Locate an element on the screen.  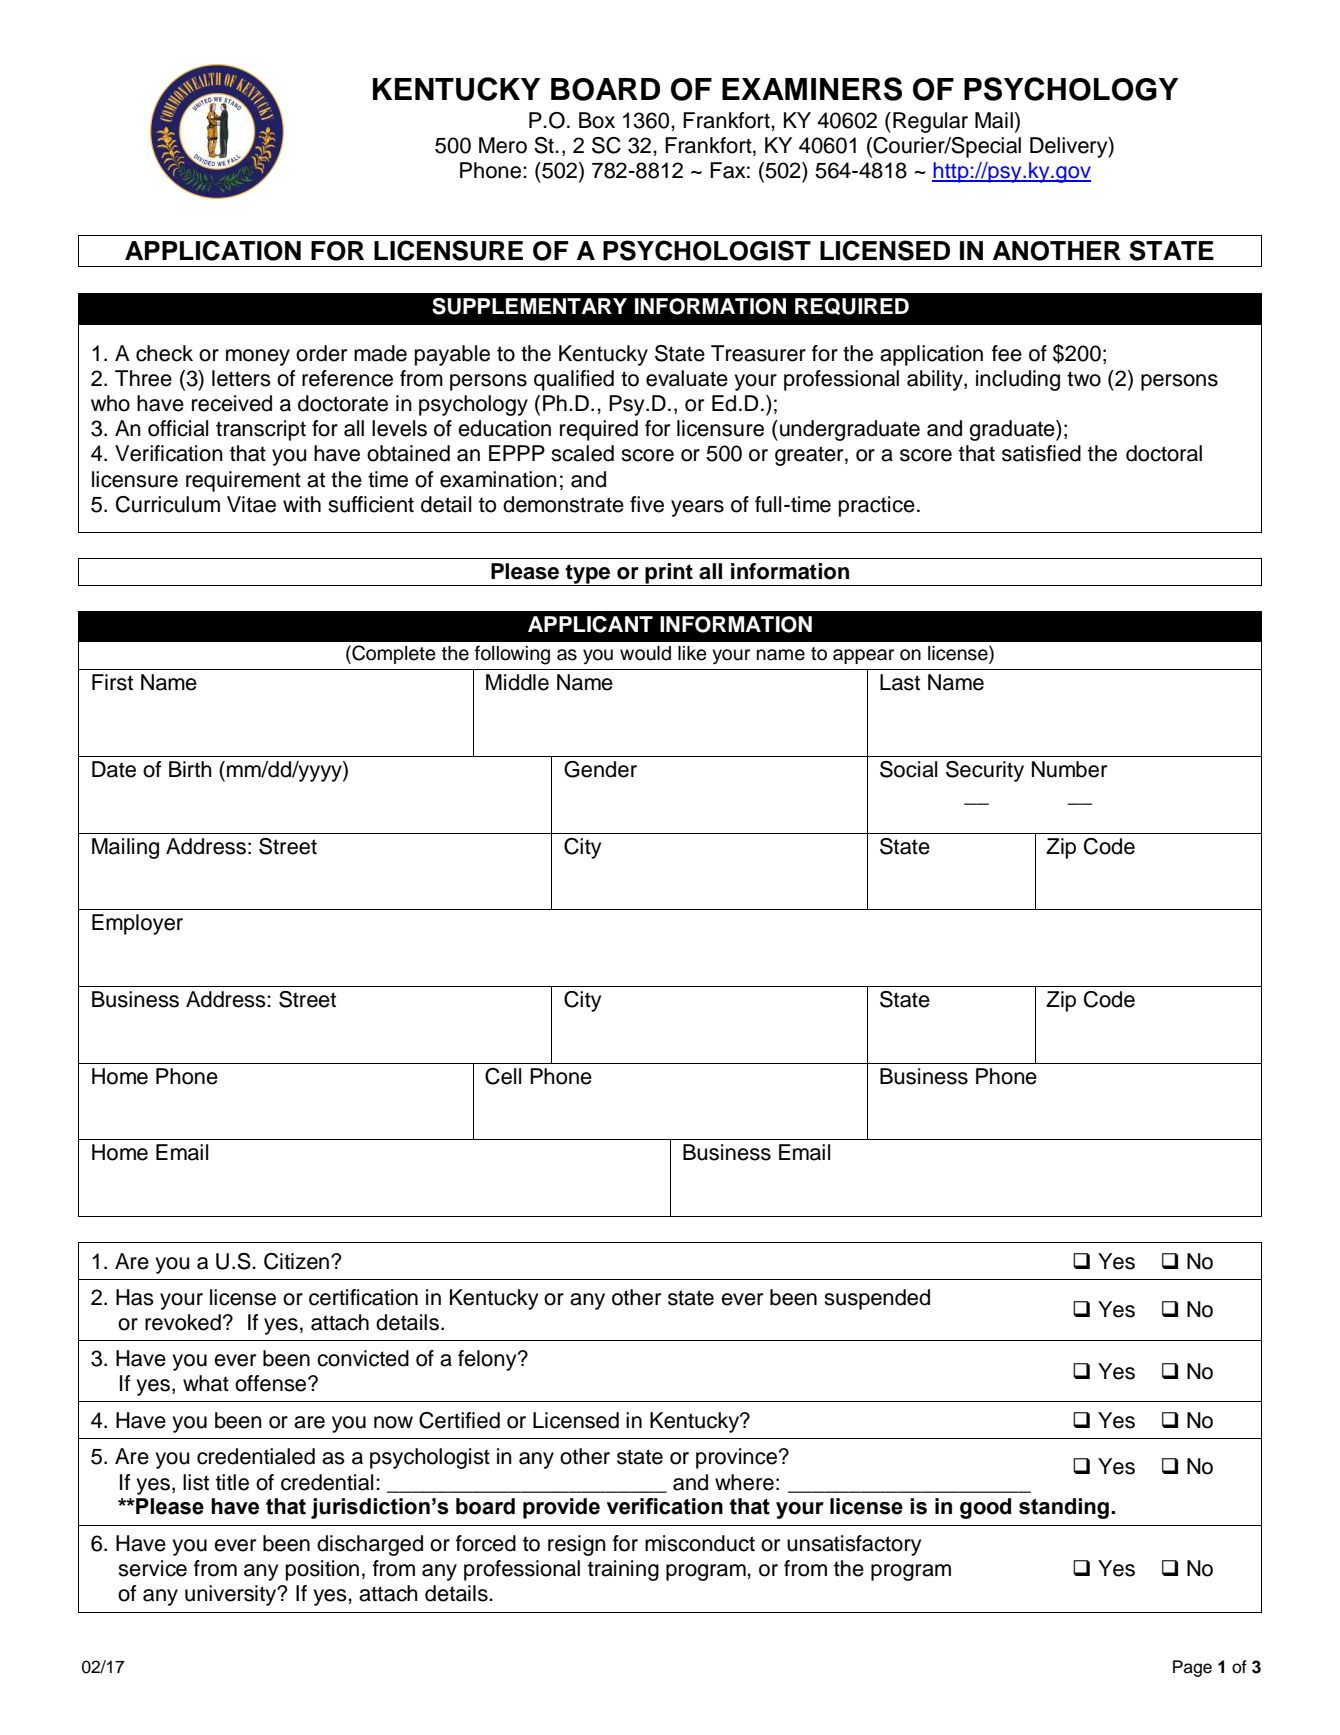
First is located at coordinates (112, 682).
